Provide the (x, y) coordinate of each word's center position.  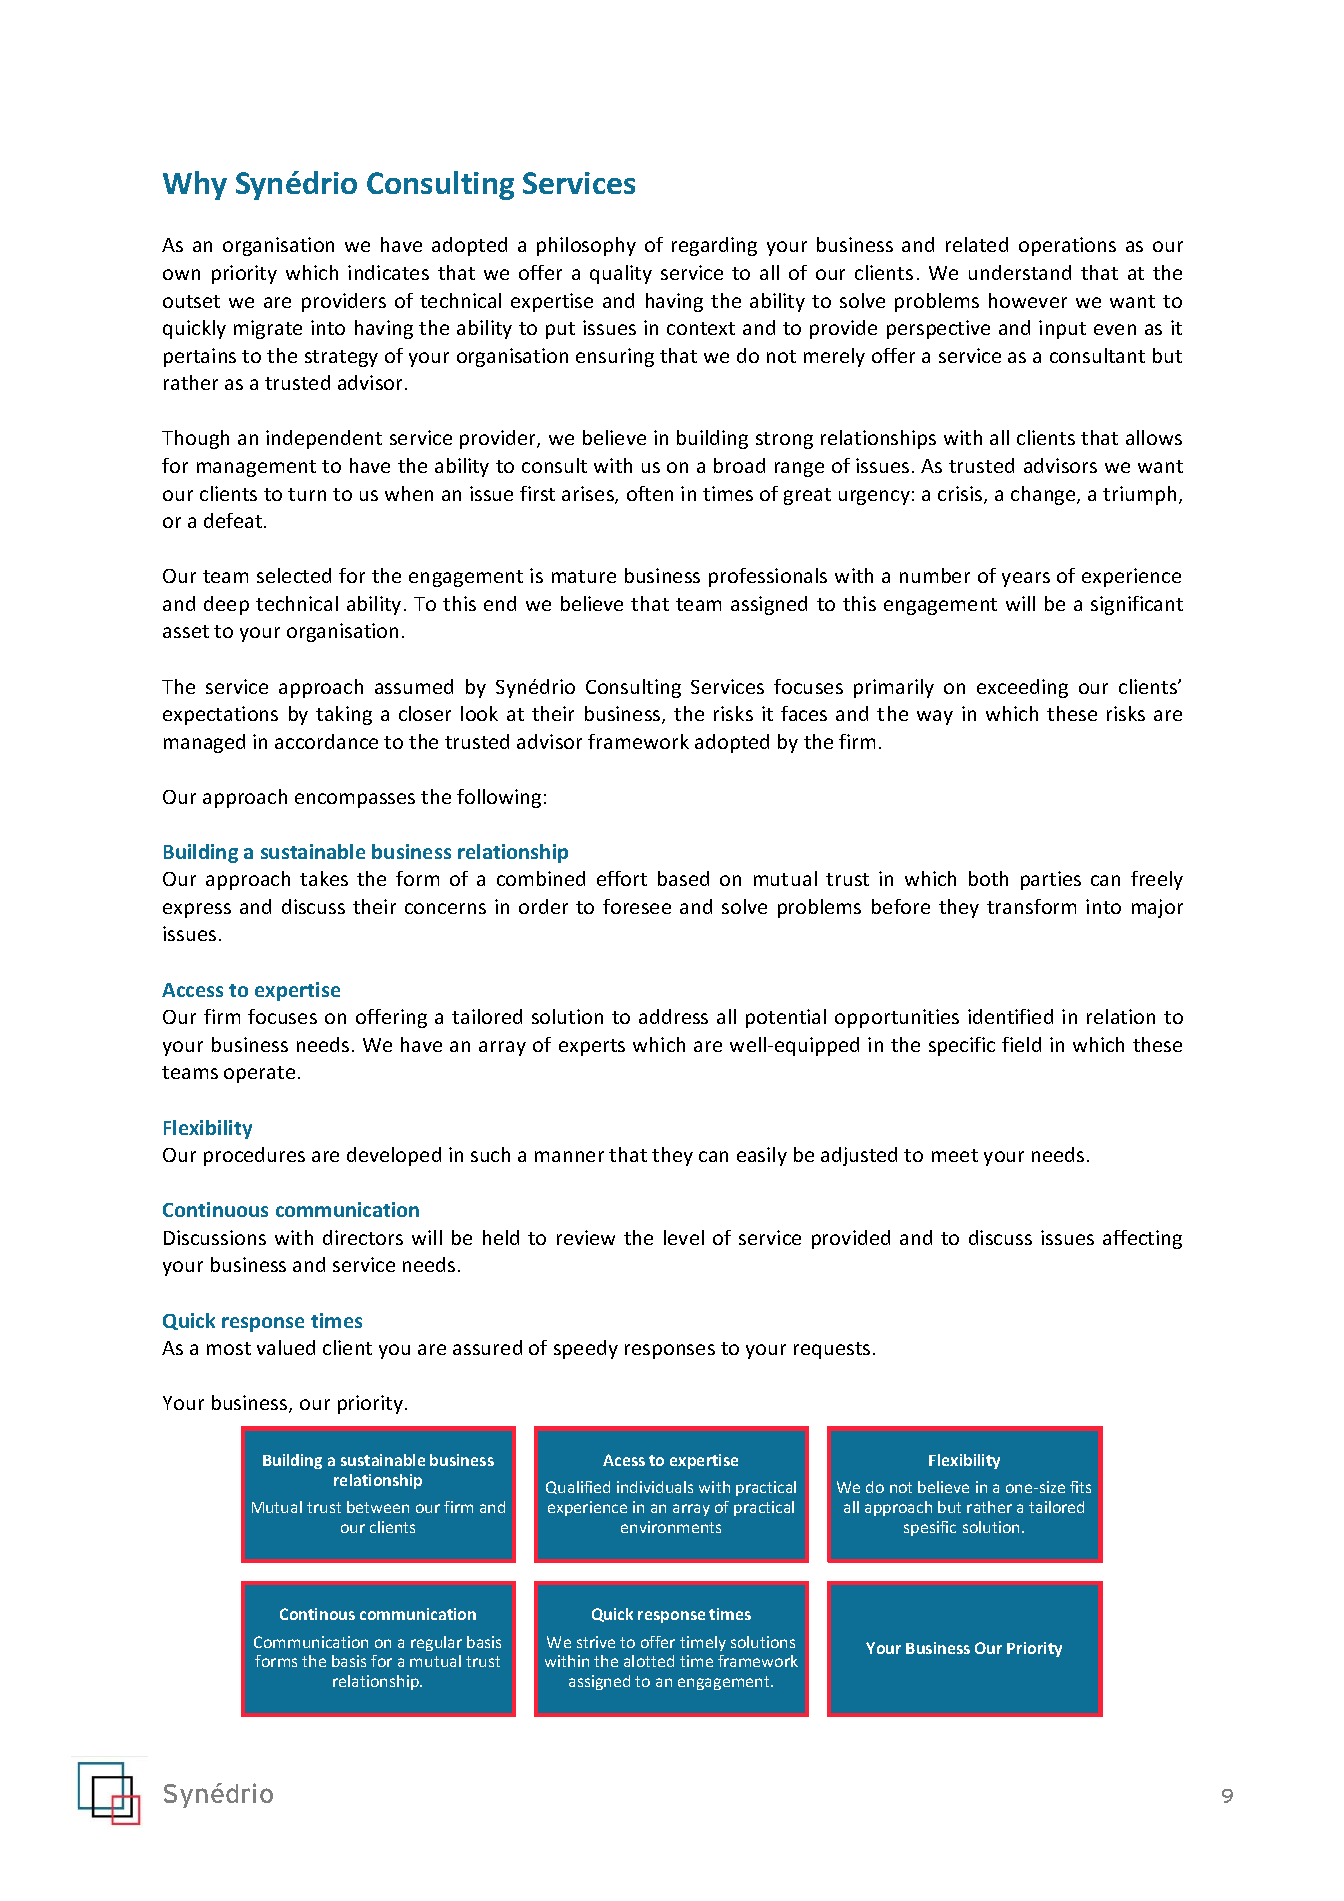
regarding (714, 246)
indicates (388, 272)
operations (1067, 246)
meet (955, 1155)
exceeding (1022, 688)
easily (762, 1156)
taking (344, 715)
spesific (930, 1528)
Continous (317, 1614)
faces (804, 713)
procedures (254, 1156)
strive (596, 1642)
